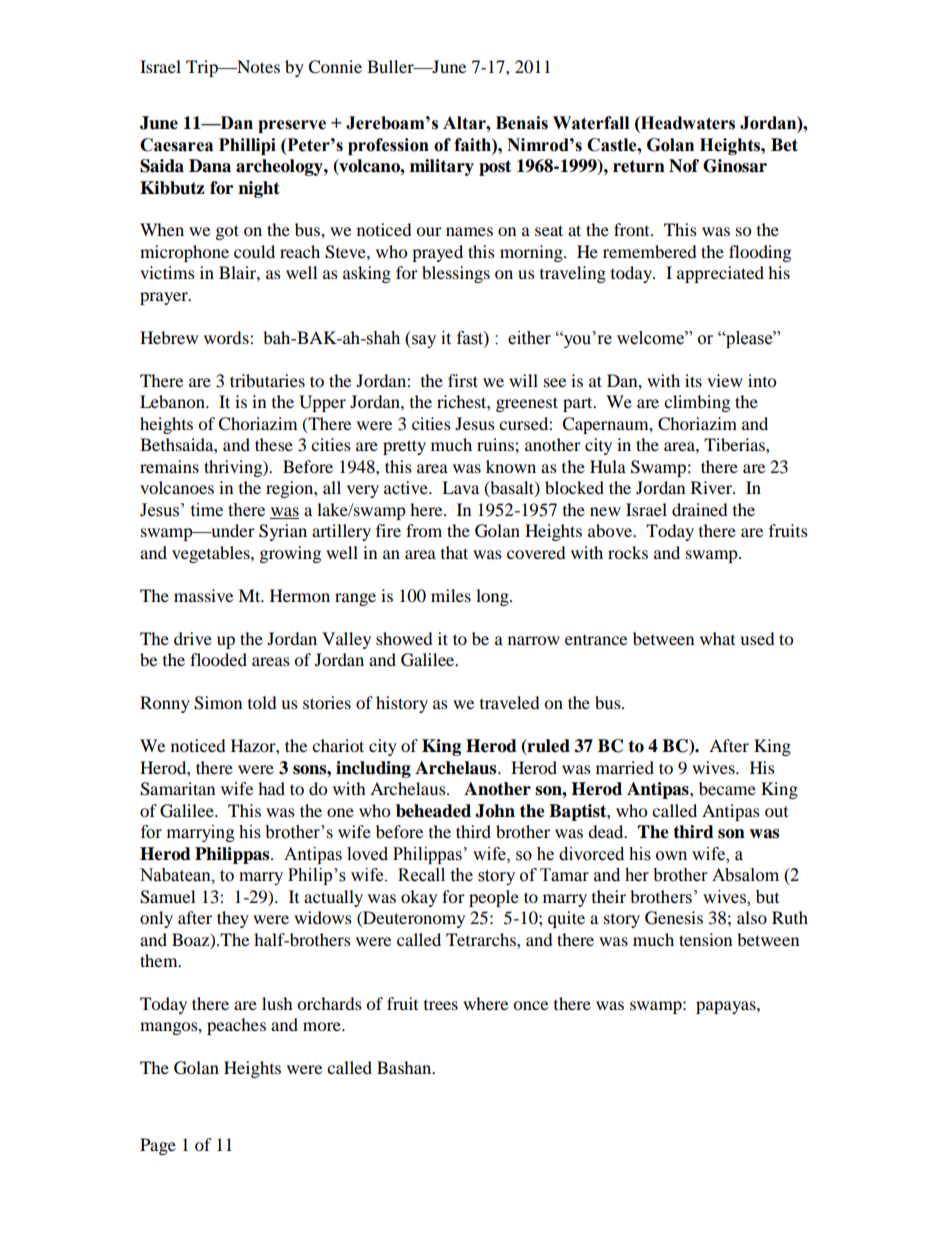  What do you see at coordinates (725, 380) in the document?
I see `view` at bounding box center [725, 380].
